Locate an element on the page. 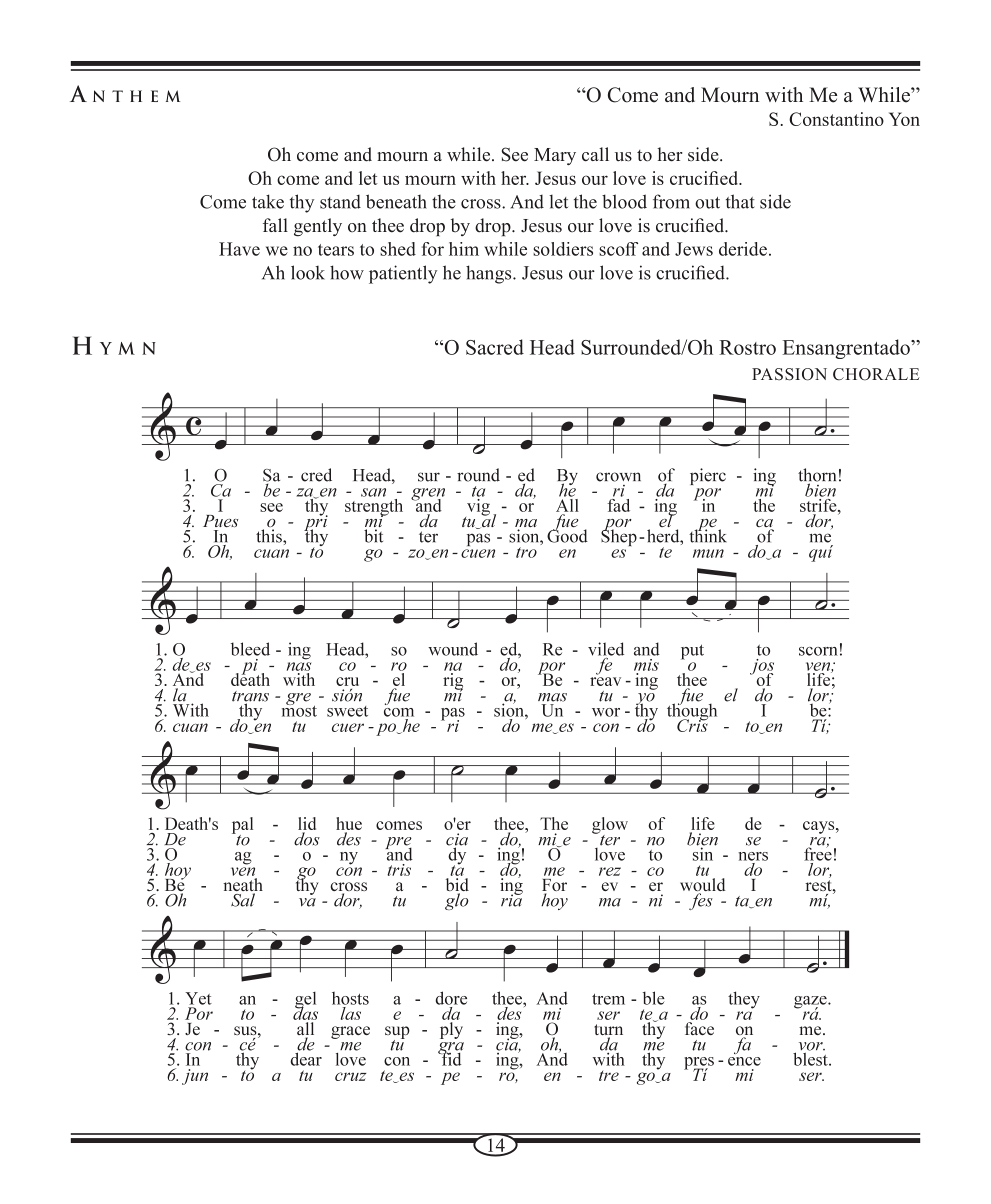  deride is located at coordinates (743, 249).
